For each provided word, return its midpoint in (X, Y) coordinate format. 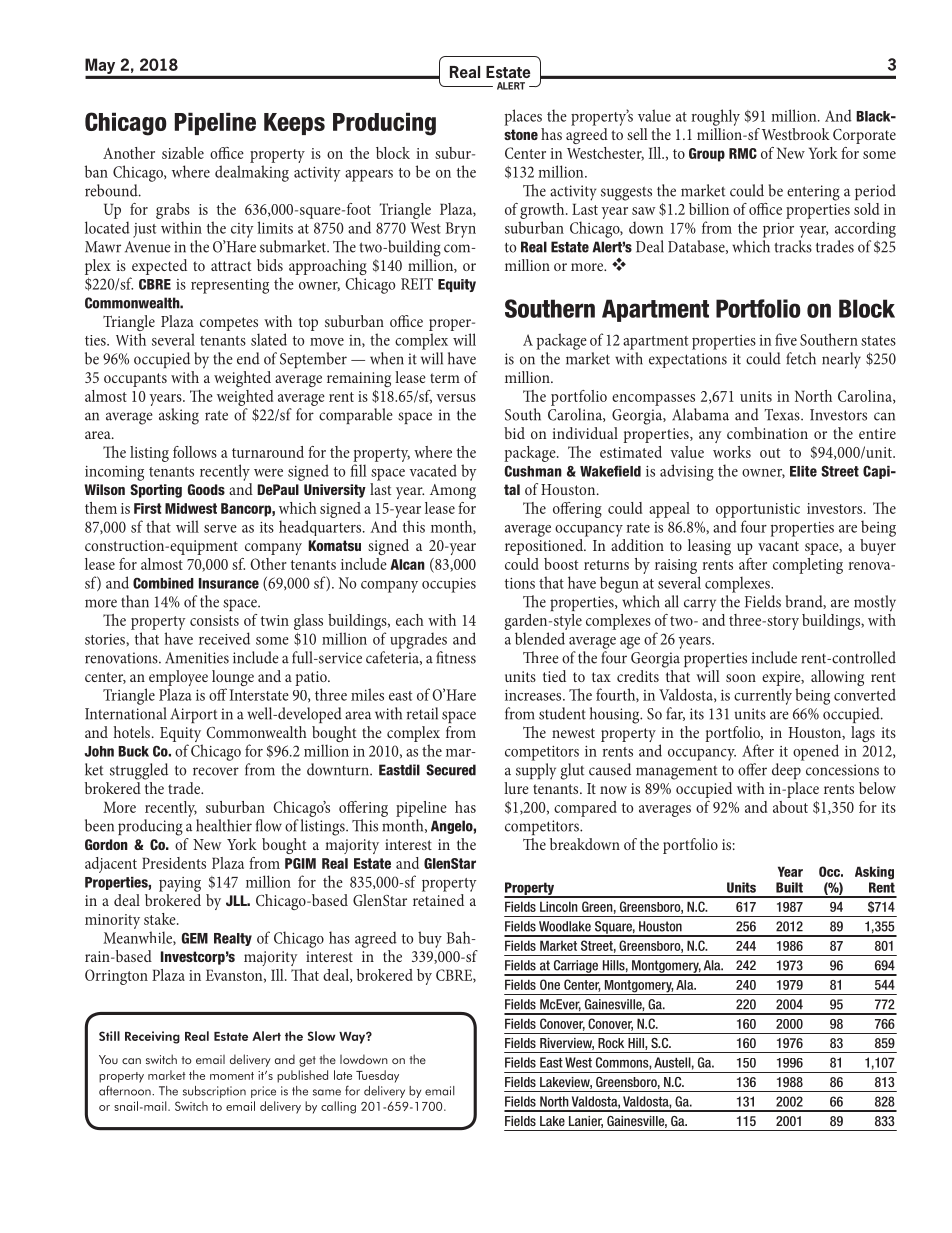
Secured (451, 770)
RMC (743, 153)
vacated (433, 470)
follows (195, 452)
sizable (183, 153)
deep (786, 771)
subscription (214, 1092)
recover (216, 771)
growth (543, 212)
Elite (803, 471)
